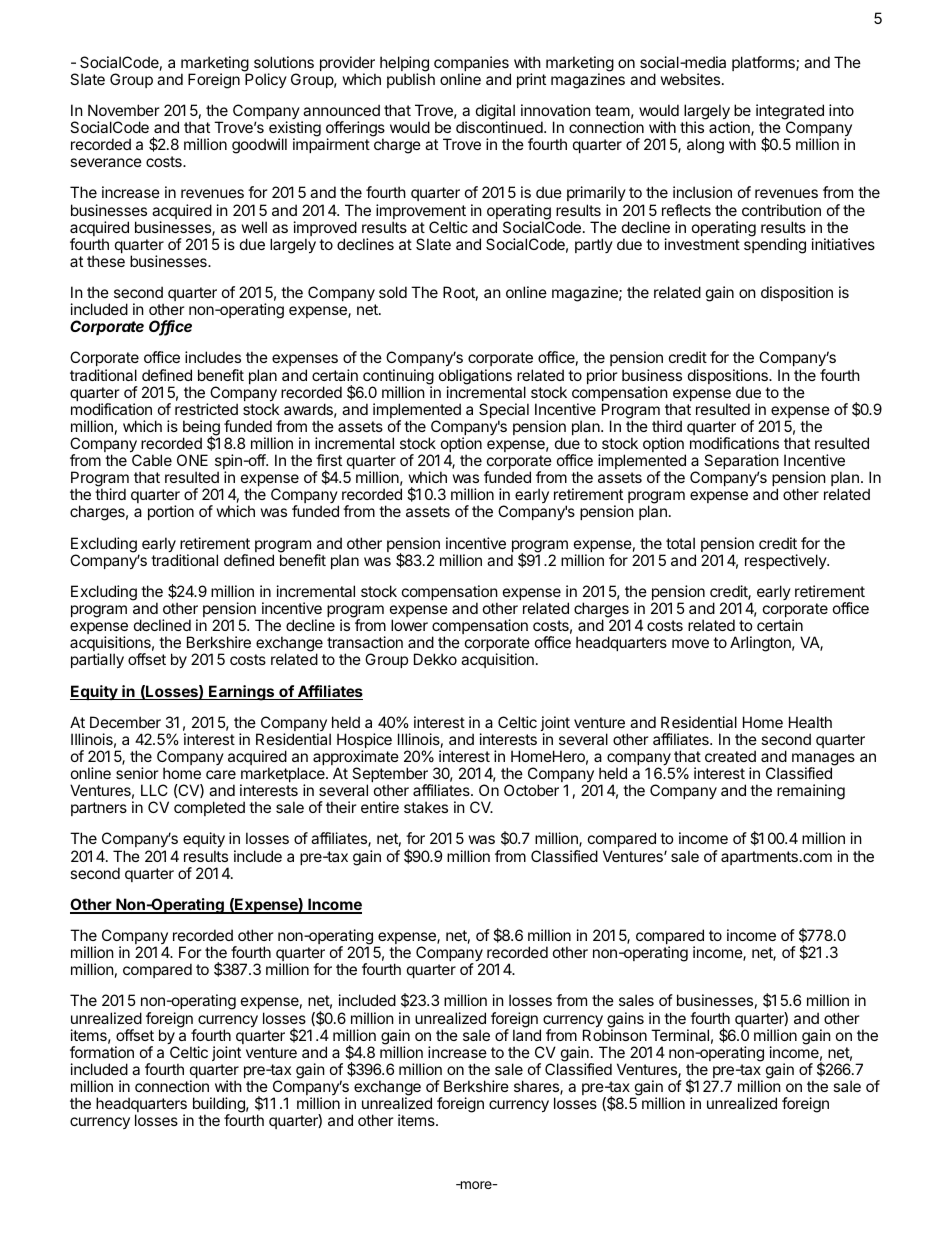  I want to click on portion, so click(171, 512).
